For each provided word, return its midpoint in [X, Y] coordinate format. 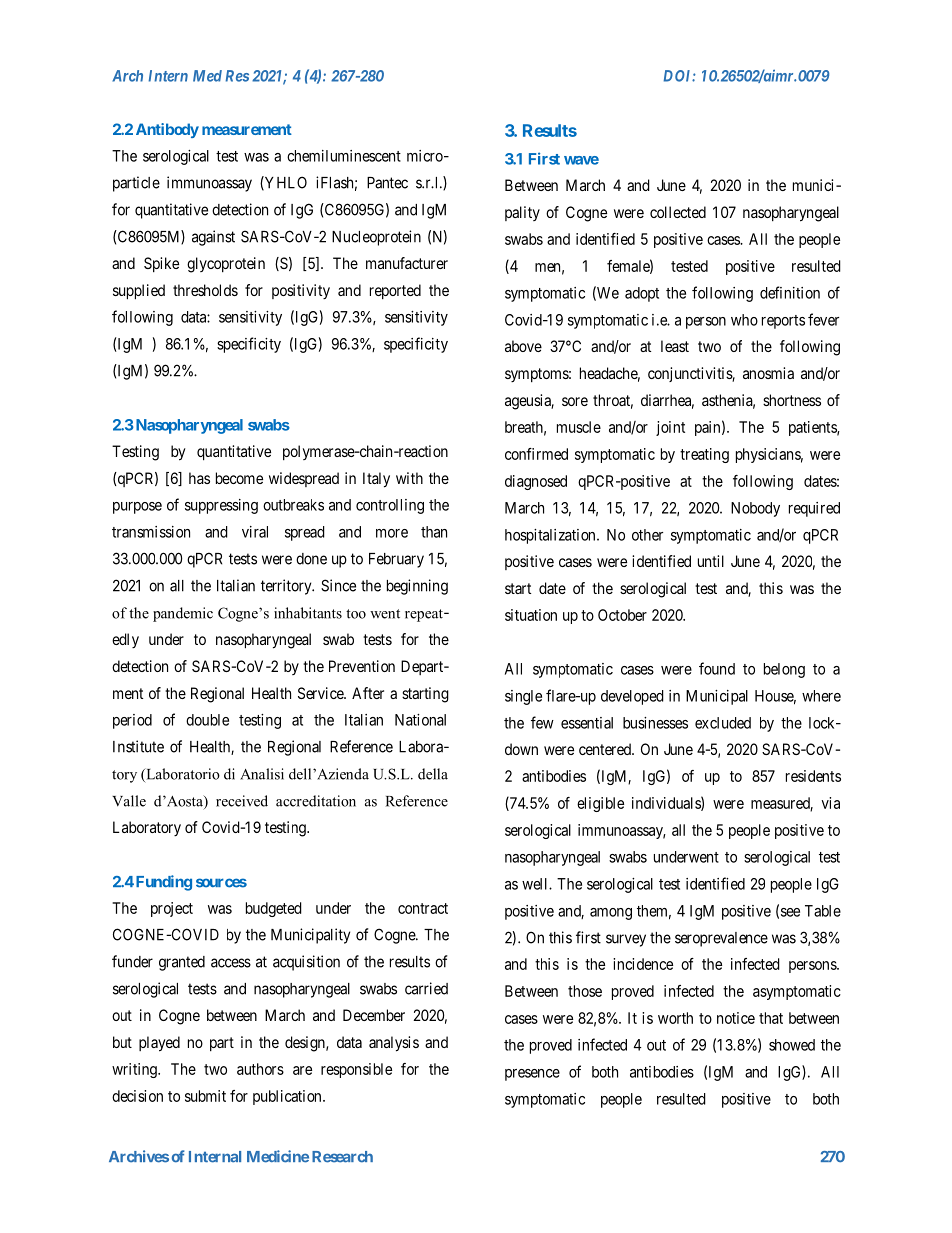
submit [205, 1096]
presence [532, 1075]
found [717, 668]
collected [678, 212]
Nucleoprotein [376, 238]
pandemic [183, 614]
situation [531, 615]
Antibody [167, 130]
